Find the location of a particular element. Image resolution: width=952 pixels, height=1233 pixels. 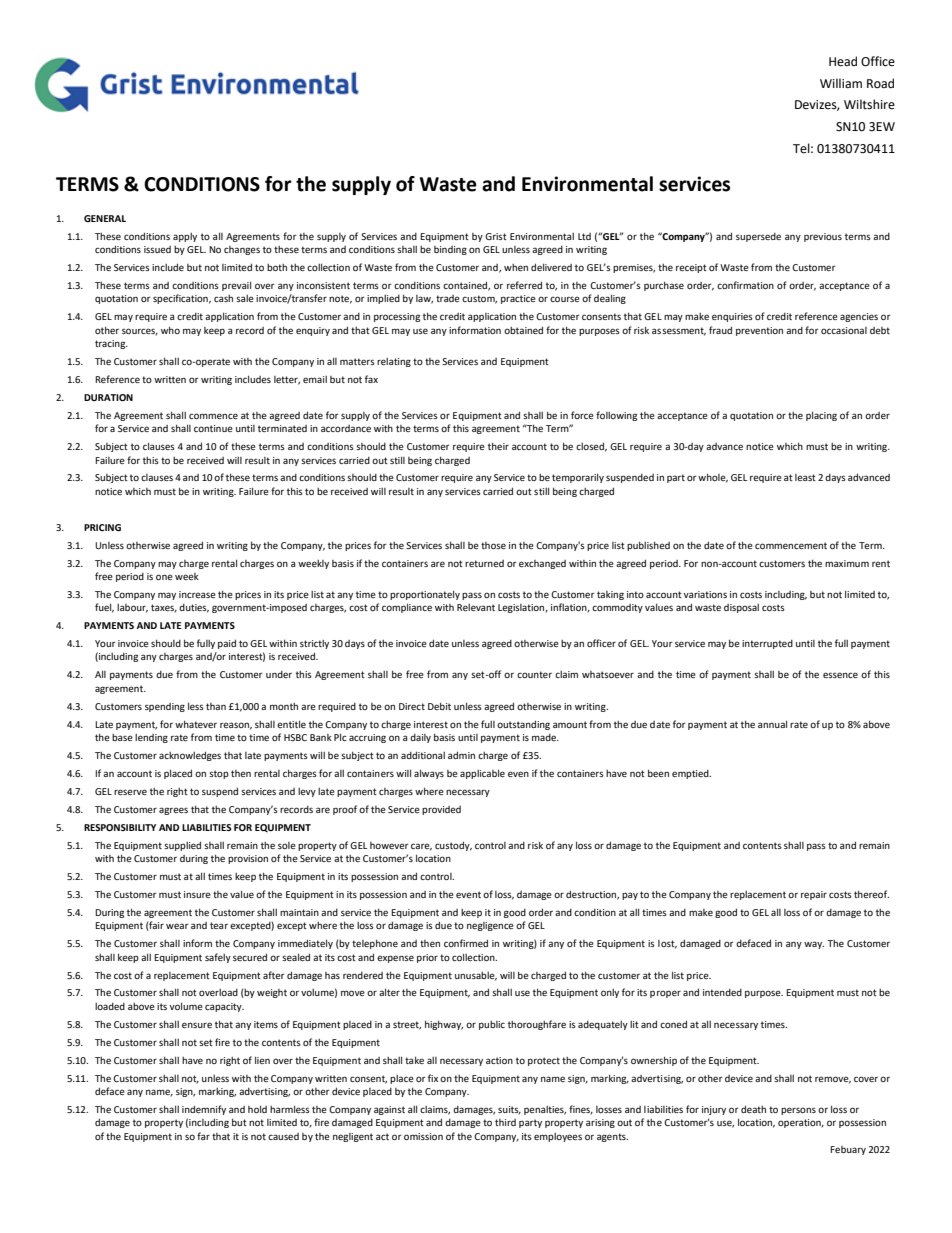

their is located at coordinates (498, 446).
